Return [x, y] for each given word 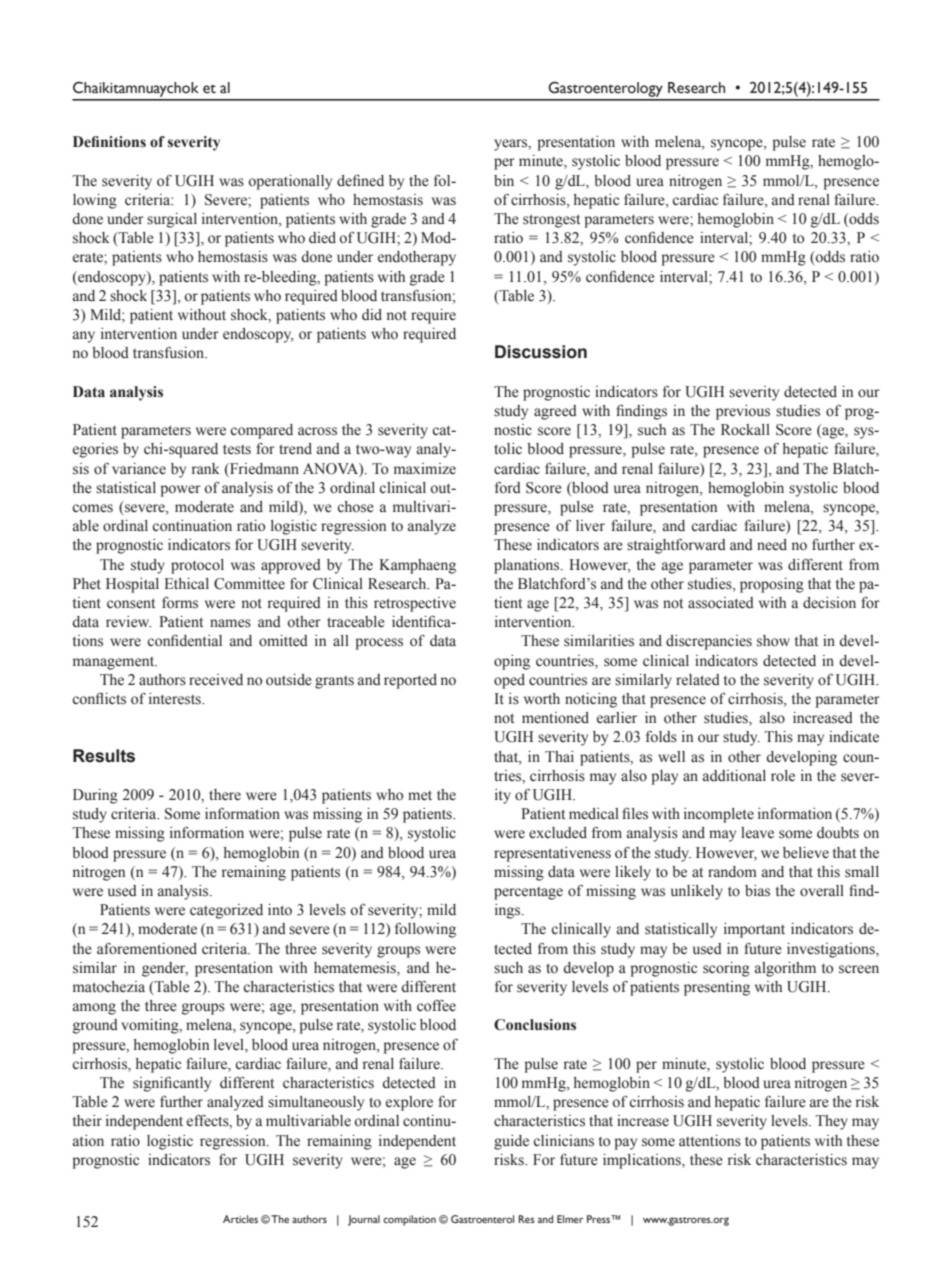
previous [743, 412]
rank [206, 468]
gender [165, 969]
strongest [551, 221]
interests [176, 699]
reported [410, 681]
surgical [172, 220]
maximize [425, 469]
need [772, 545]
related [698, 679]
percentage [528, 893]
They [831, 1122]
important [754, 930]
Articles [240, 1219]
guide [511, 1142]
